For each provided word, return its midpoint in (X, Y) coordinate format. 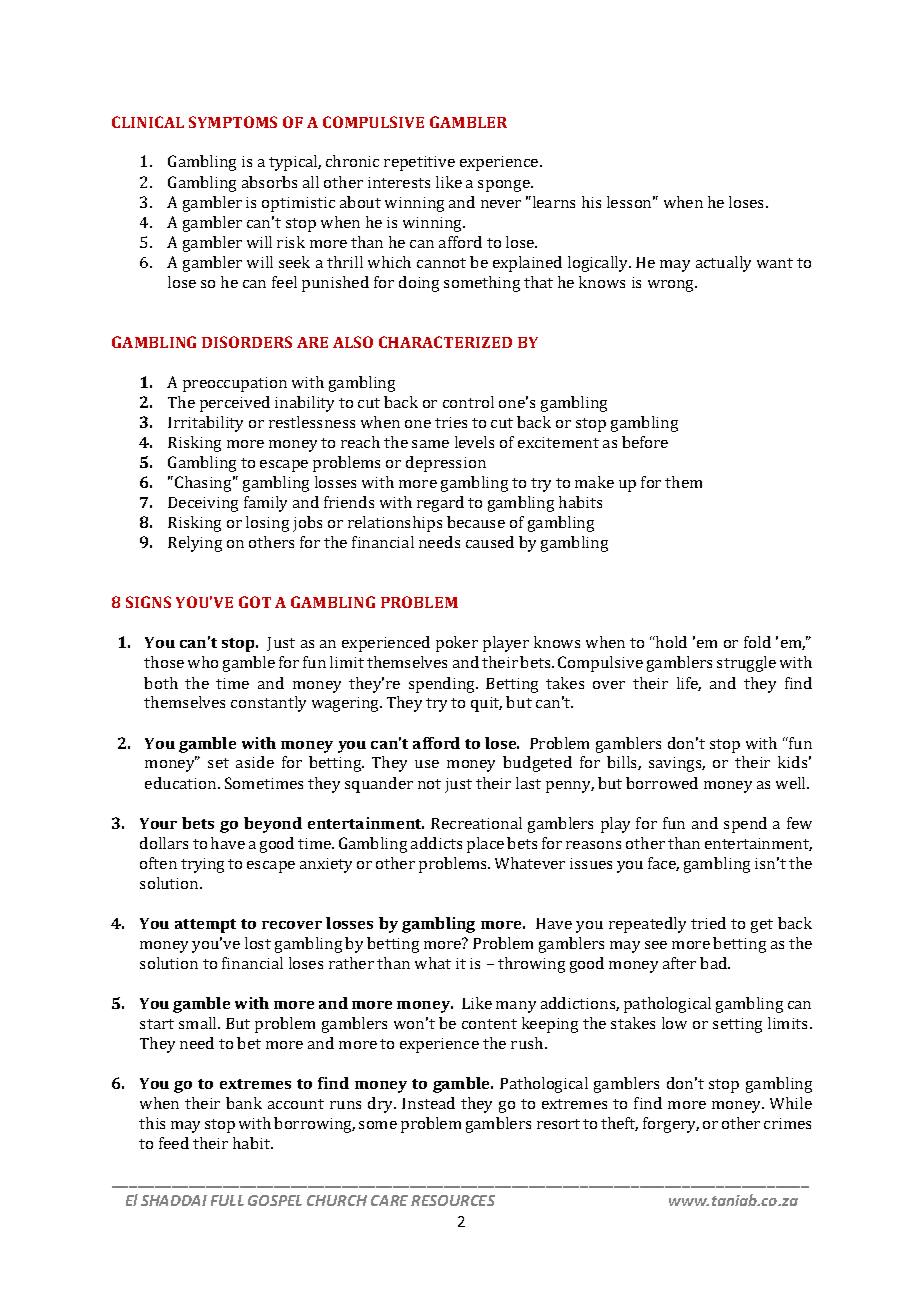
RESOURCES (453, 1200)
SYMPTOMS (233, 122)
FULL (227, 1200)
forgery (671, 1125)
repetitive (419, 163)
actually (723, 264)
